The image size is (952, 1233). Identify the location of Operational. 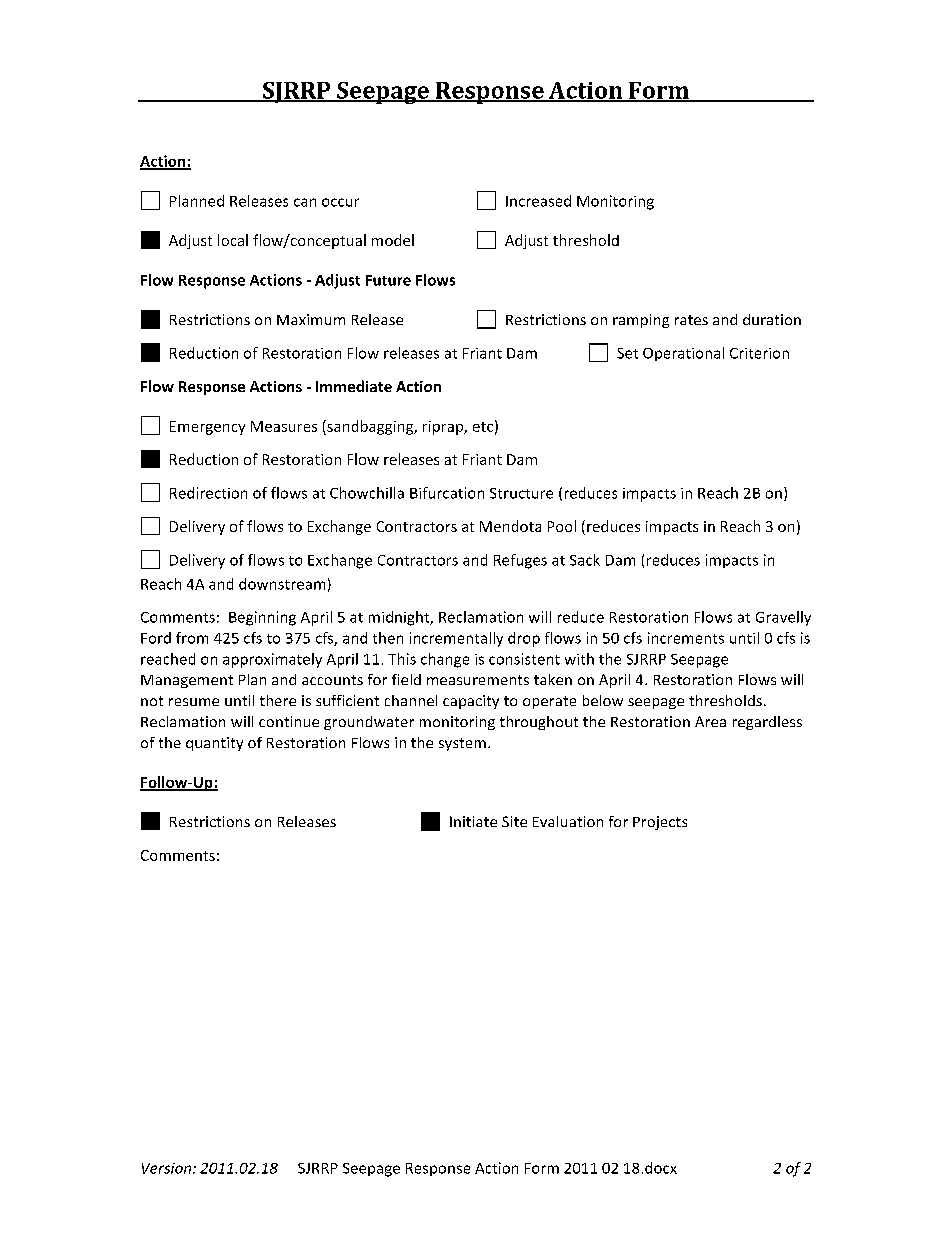
(683, 354).
